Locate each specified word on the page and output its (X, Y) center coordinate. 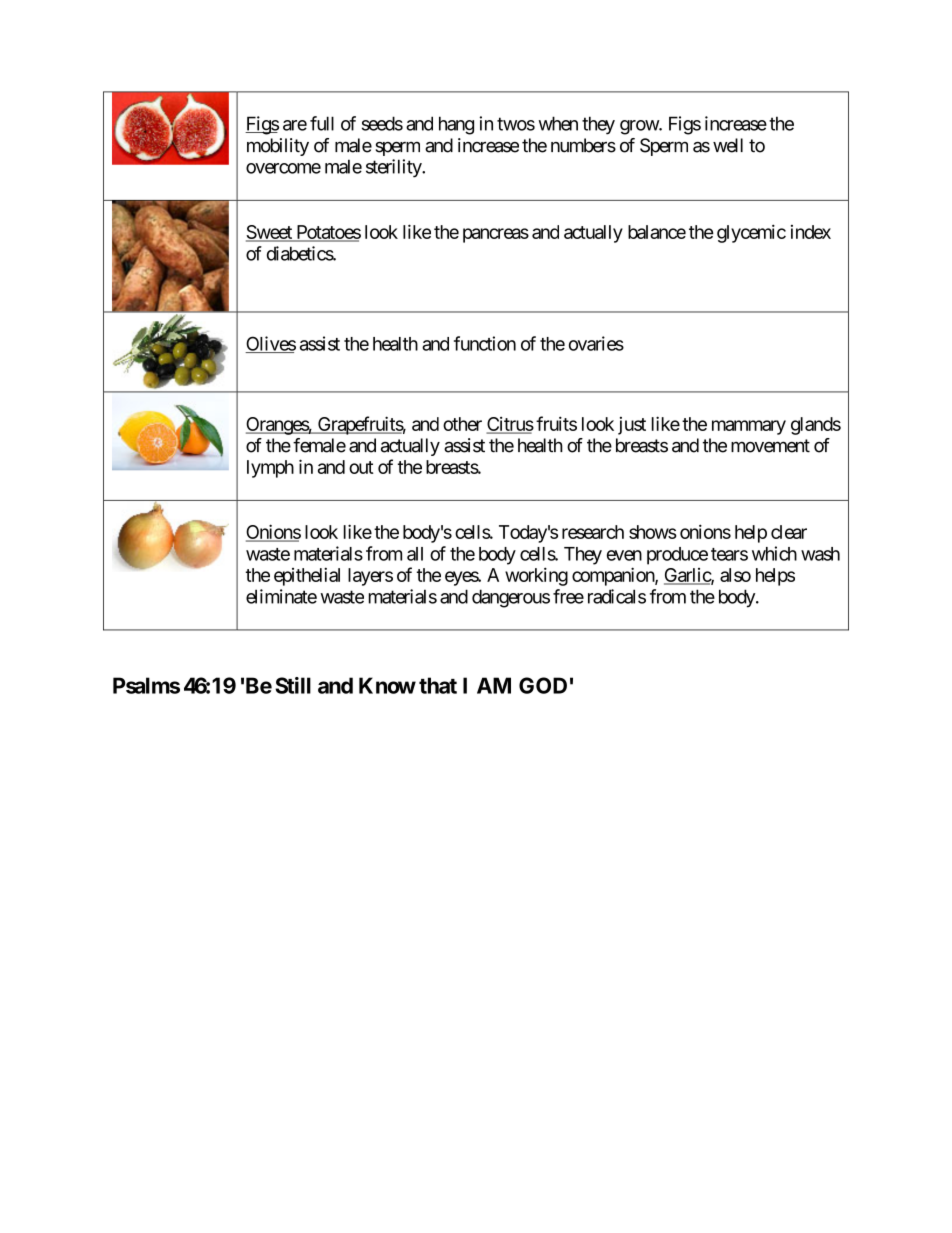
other (462, 424)
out (361, 467)
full (322, 123)
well (728, 145)
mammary (749, 427)
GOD (543, 685)
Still (293, 685)
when (558, 123)
